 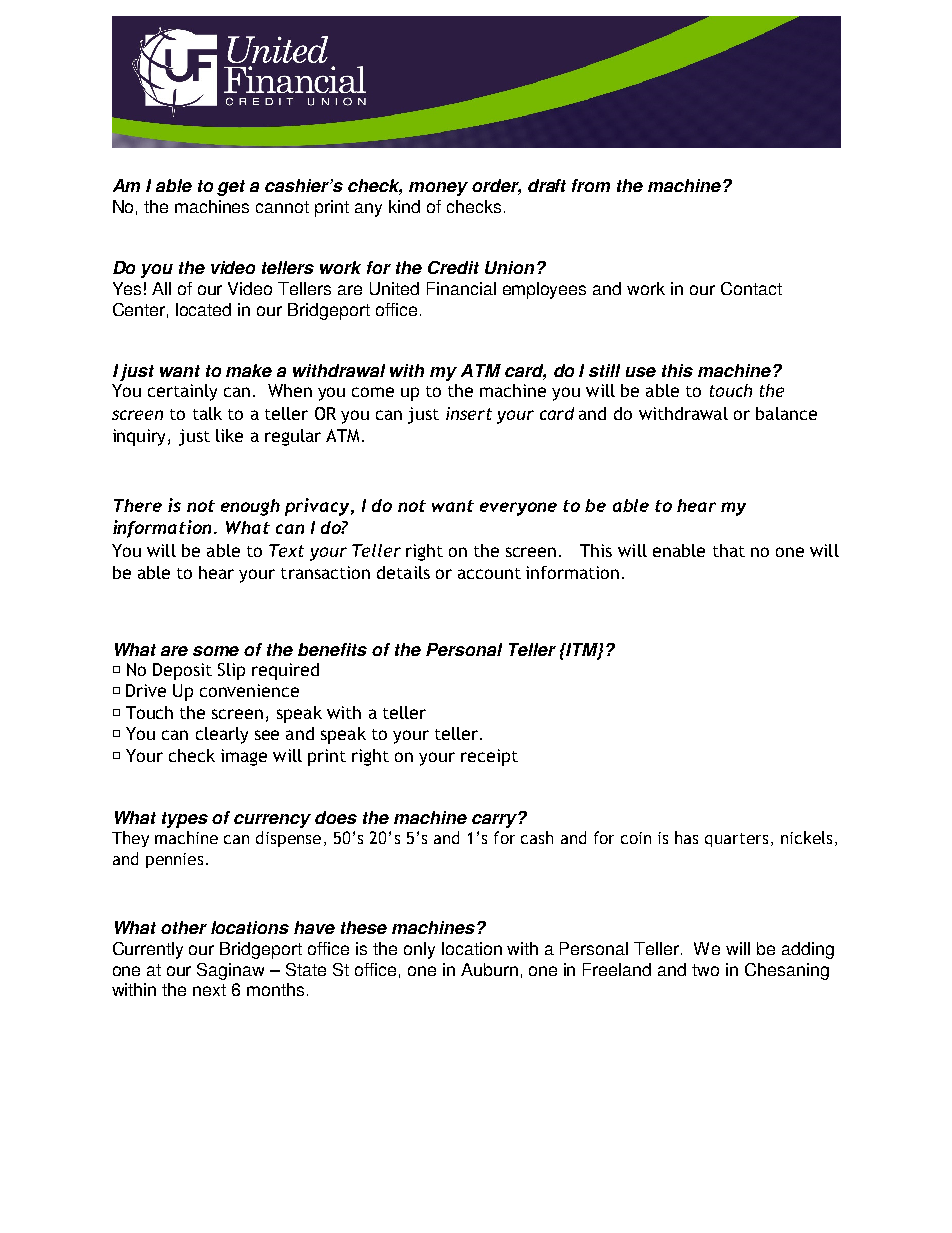 What do you see at coordinates (469, 413) in the image?
I see `insert` at bounding box center [469, 413].
